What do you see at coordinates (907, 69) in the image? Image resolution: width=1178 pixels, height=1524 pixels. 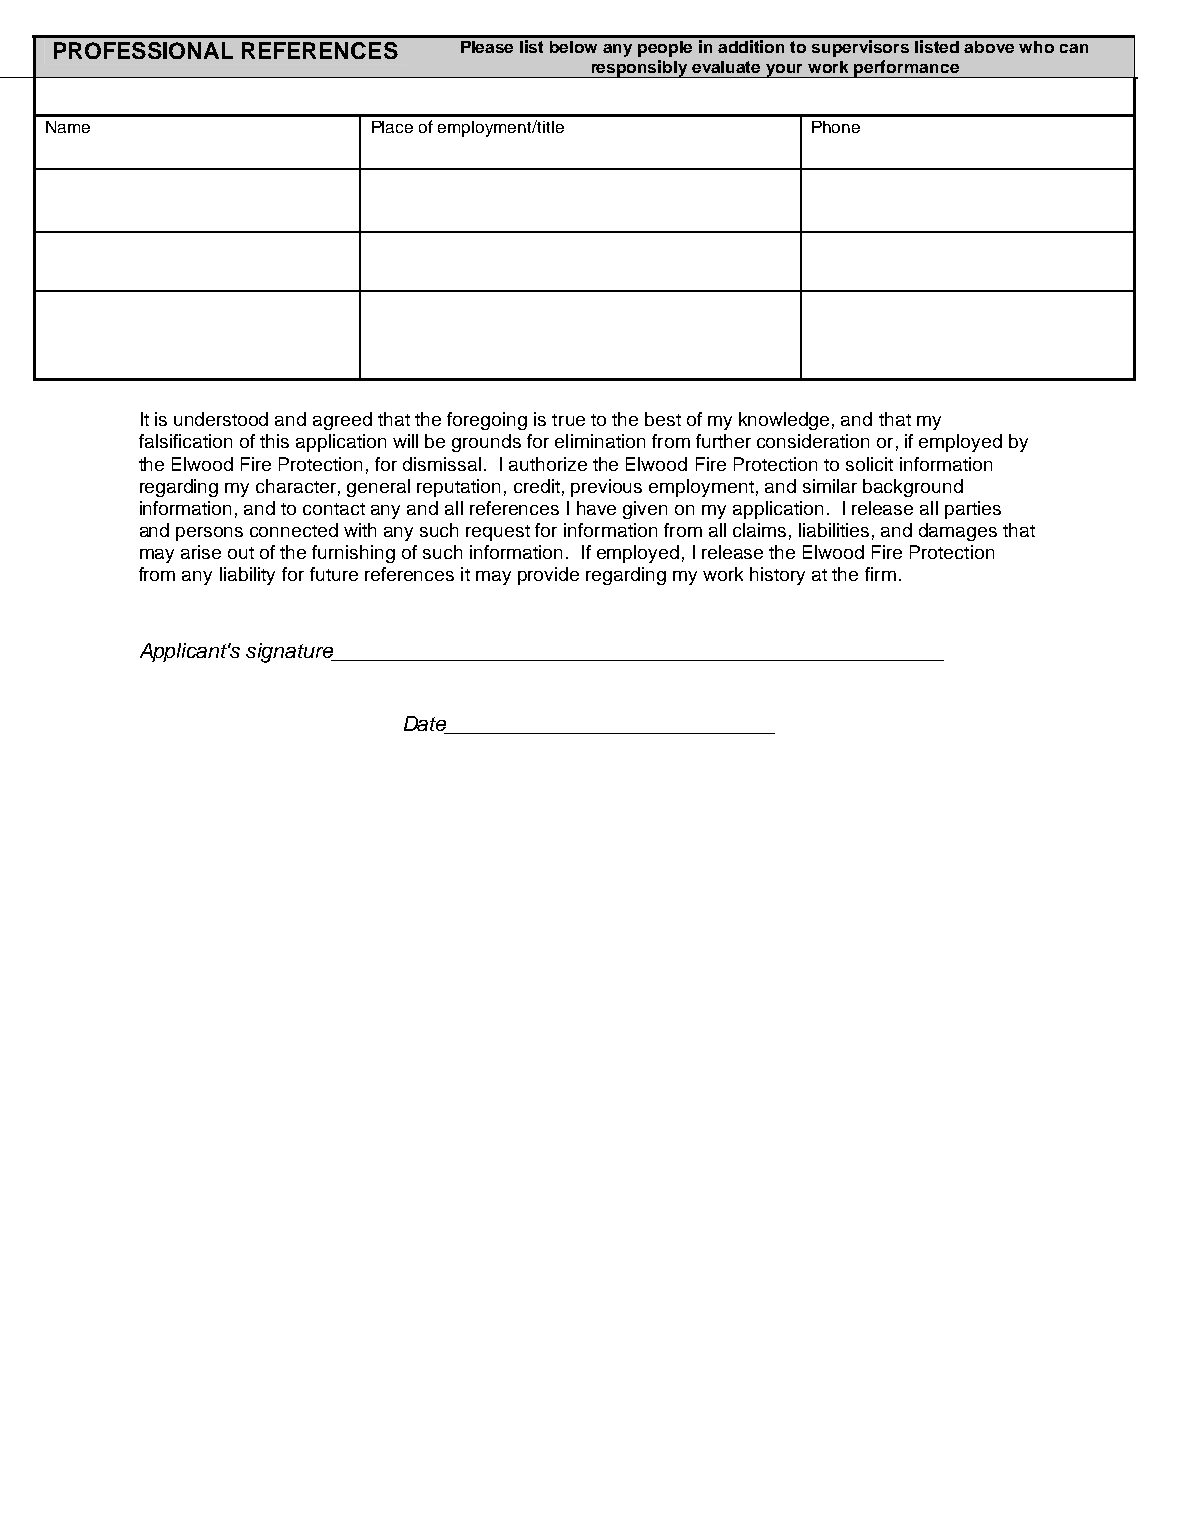 I see `performance` at bounding box center [907, 69].
